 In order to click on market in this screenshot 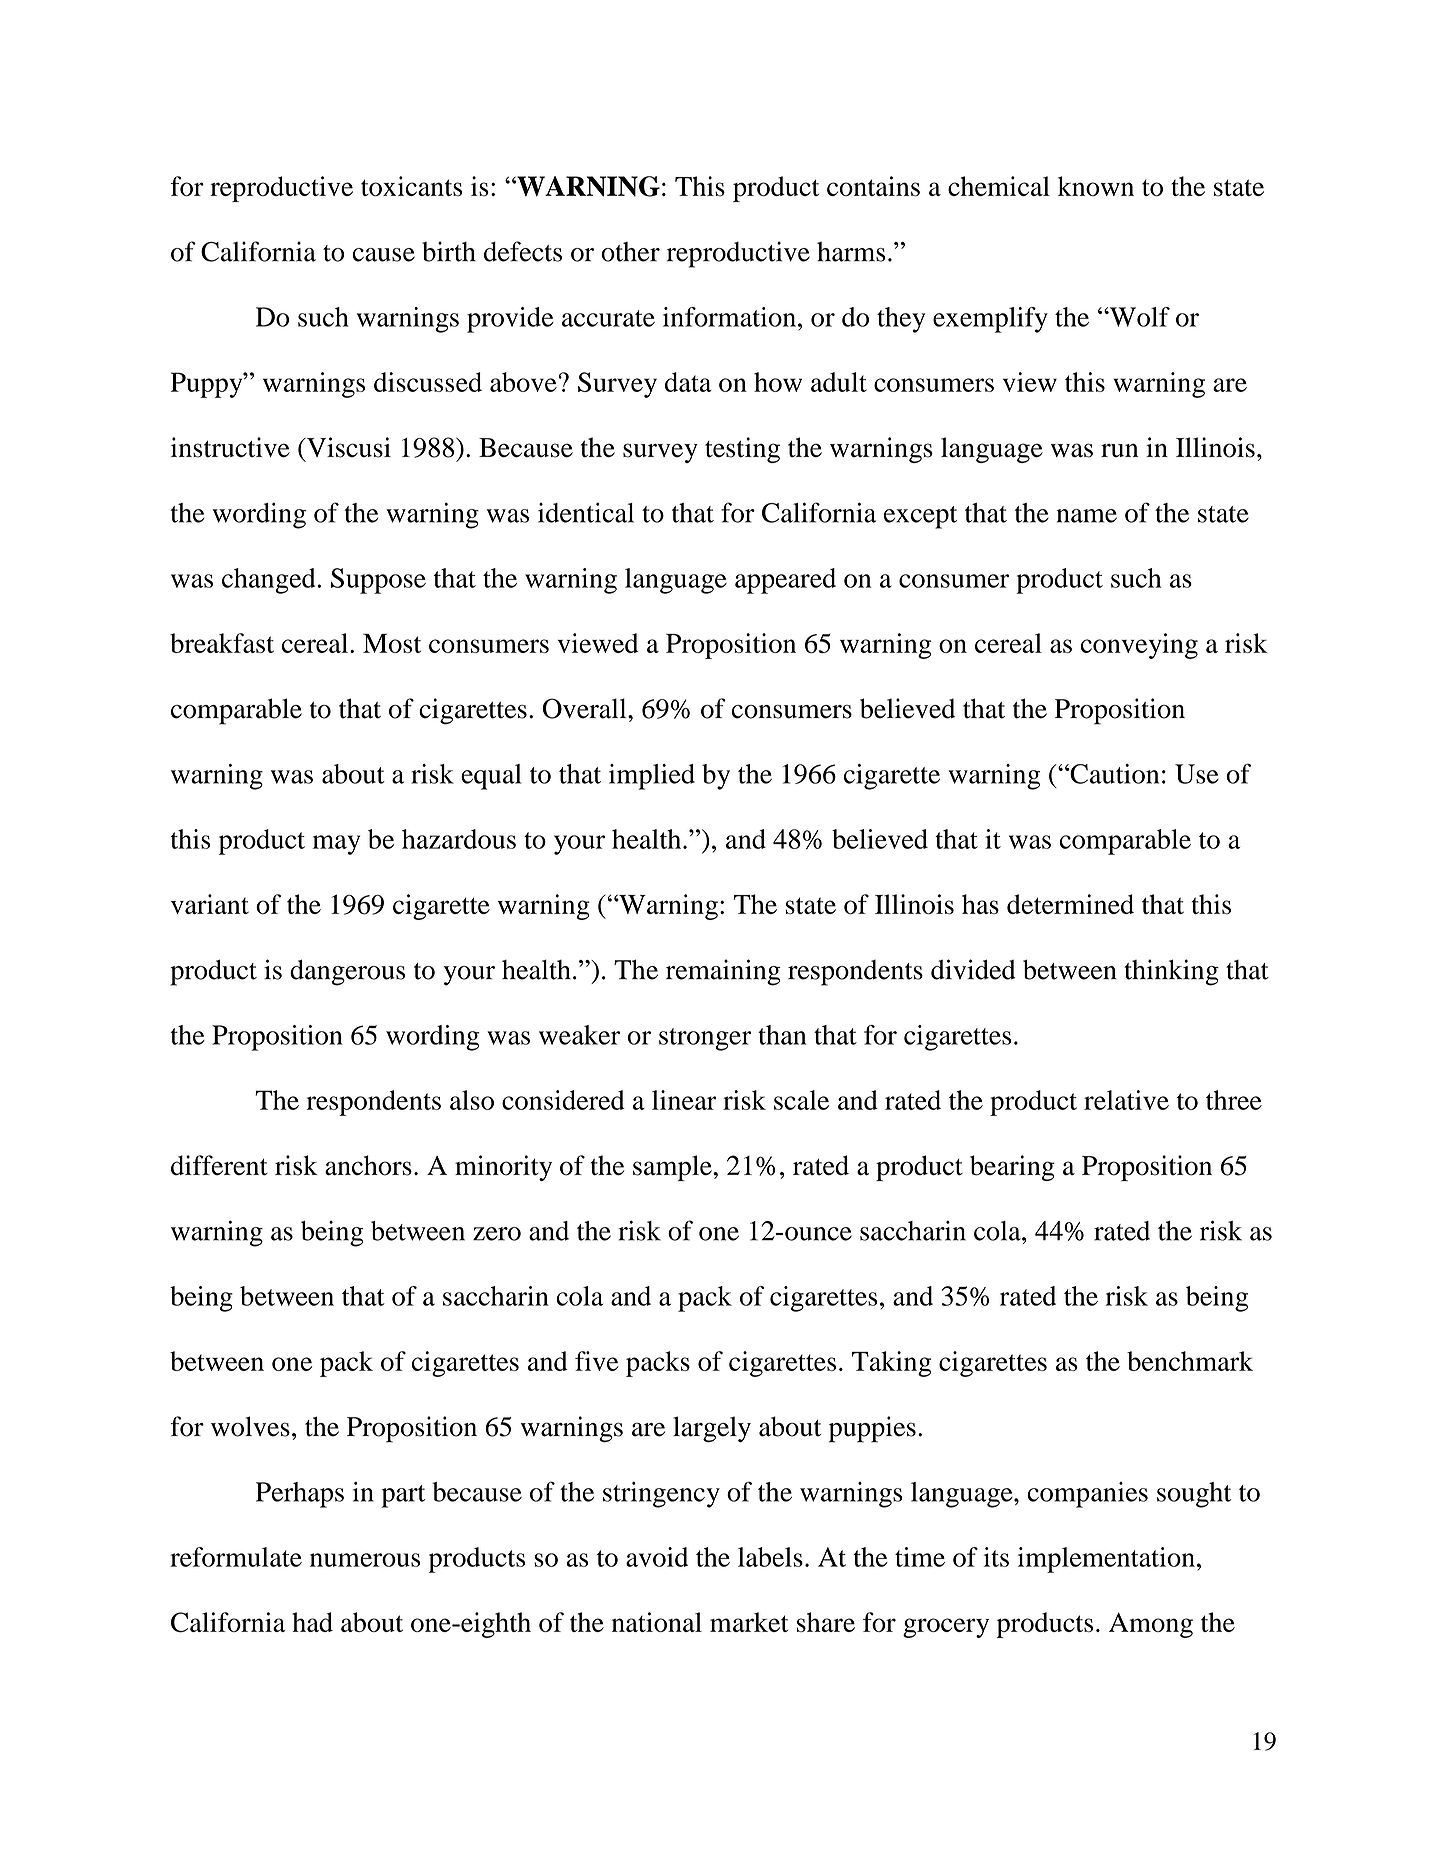, I will do `click(749, 1622)`.
